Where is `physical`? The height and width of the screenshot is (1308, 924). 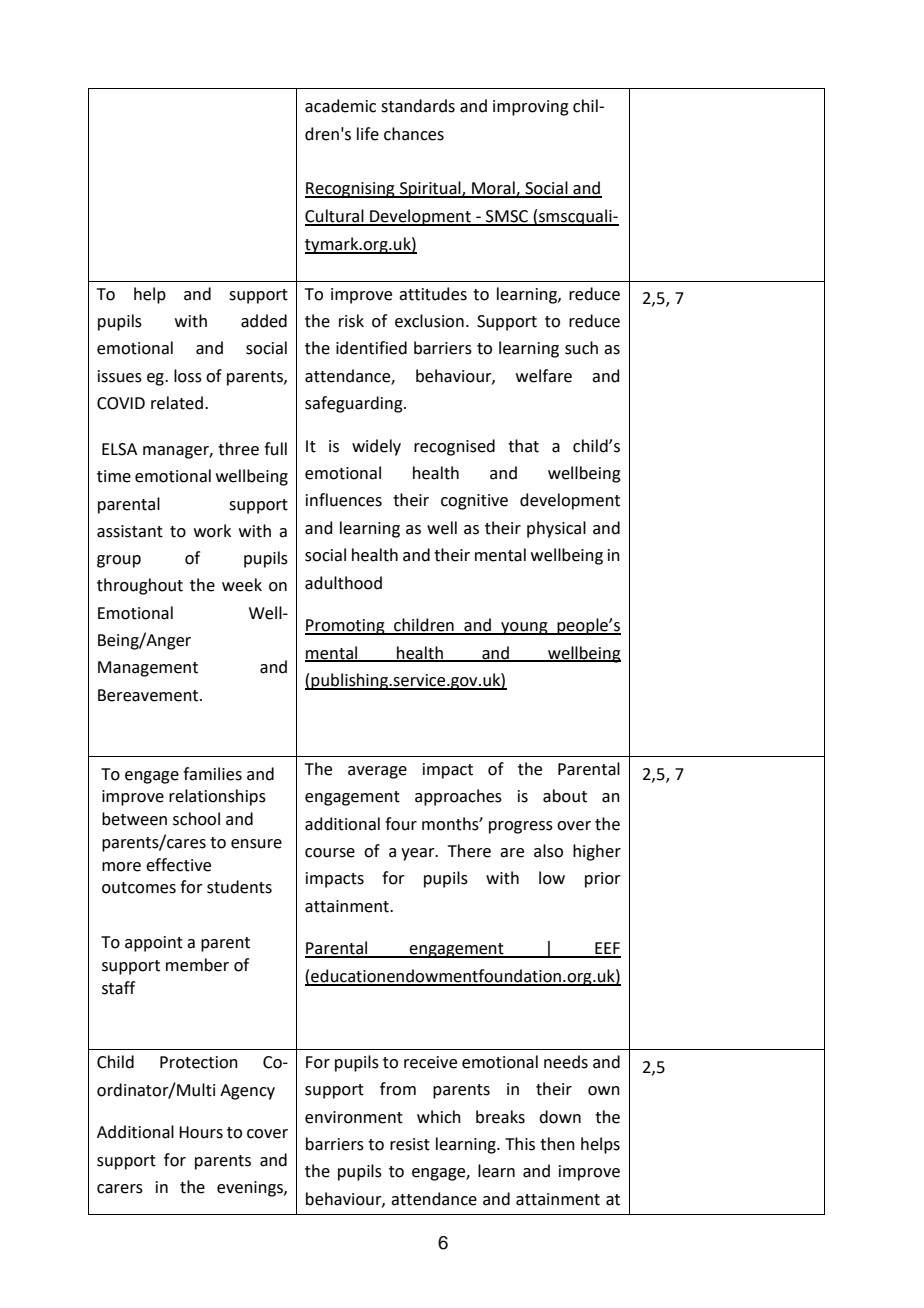
physical is located at coordinates (556, 529).
